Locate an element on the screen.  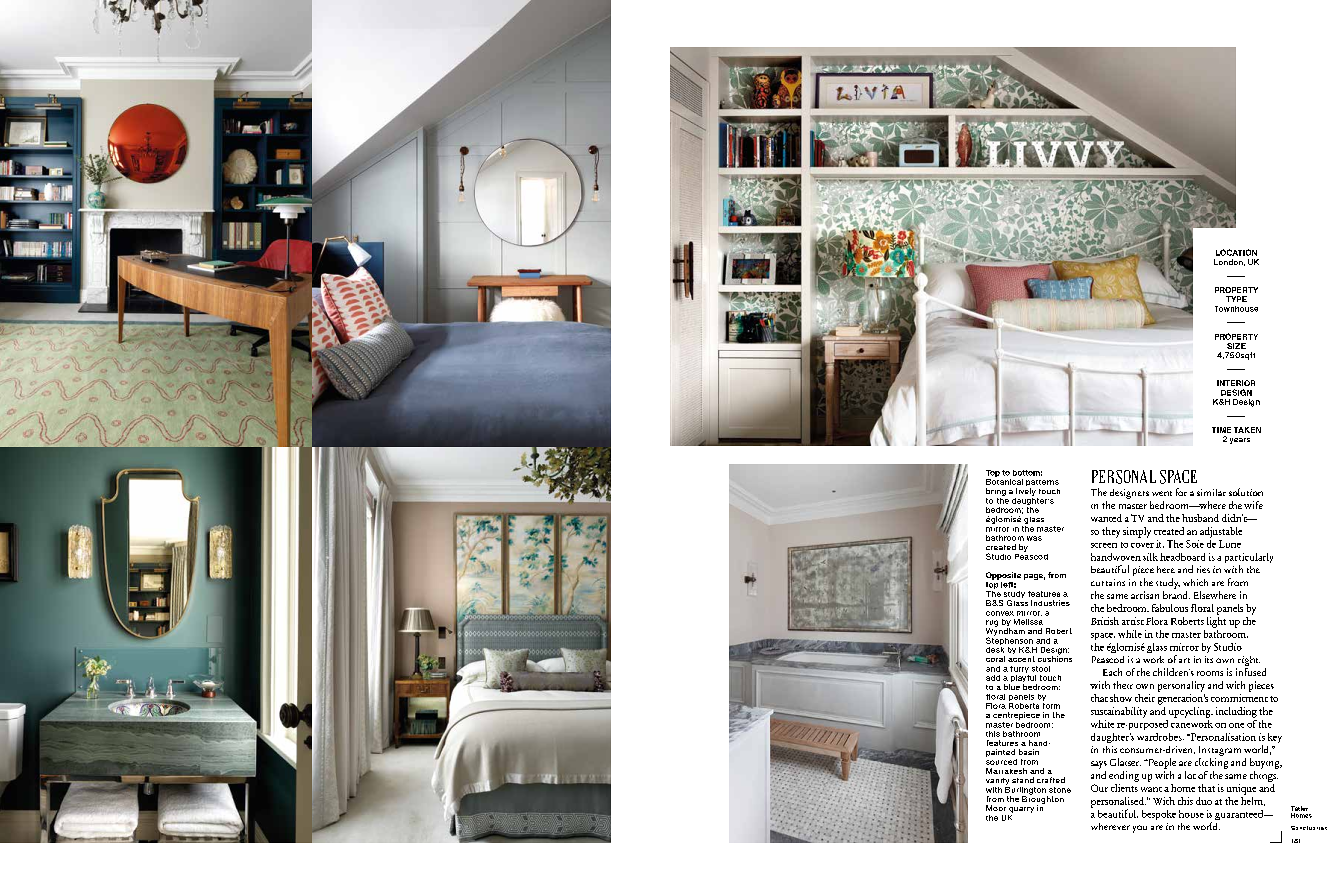
TYPE is located at coordinates (1236, 299).
